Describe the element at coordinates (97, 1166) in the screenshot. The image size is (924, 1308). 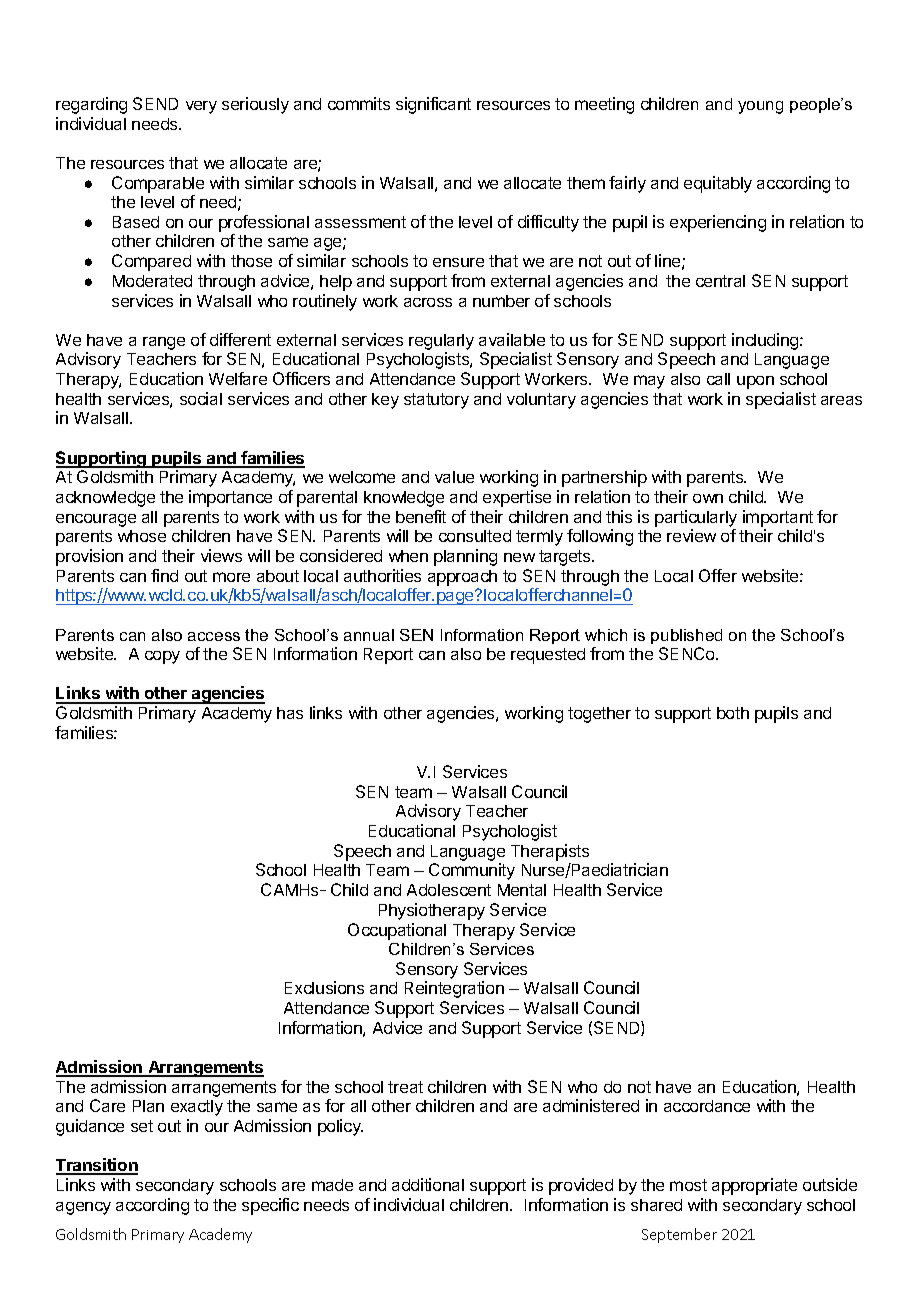
I see `Transition` at that location.
